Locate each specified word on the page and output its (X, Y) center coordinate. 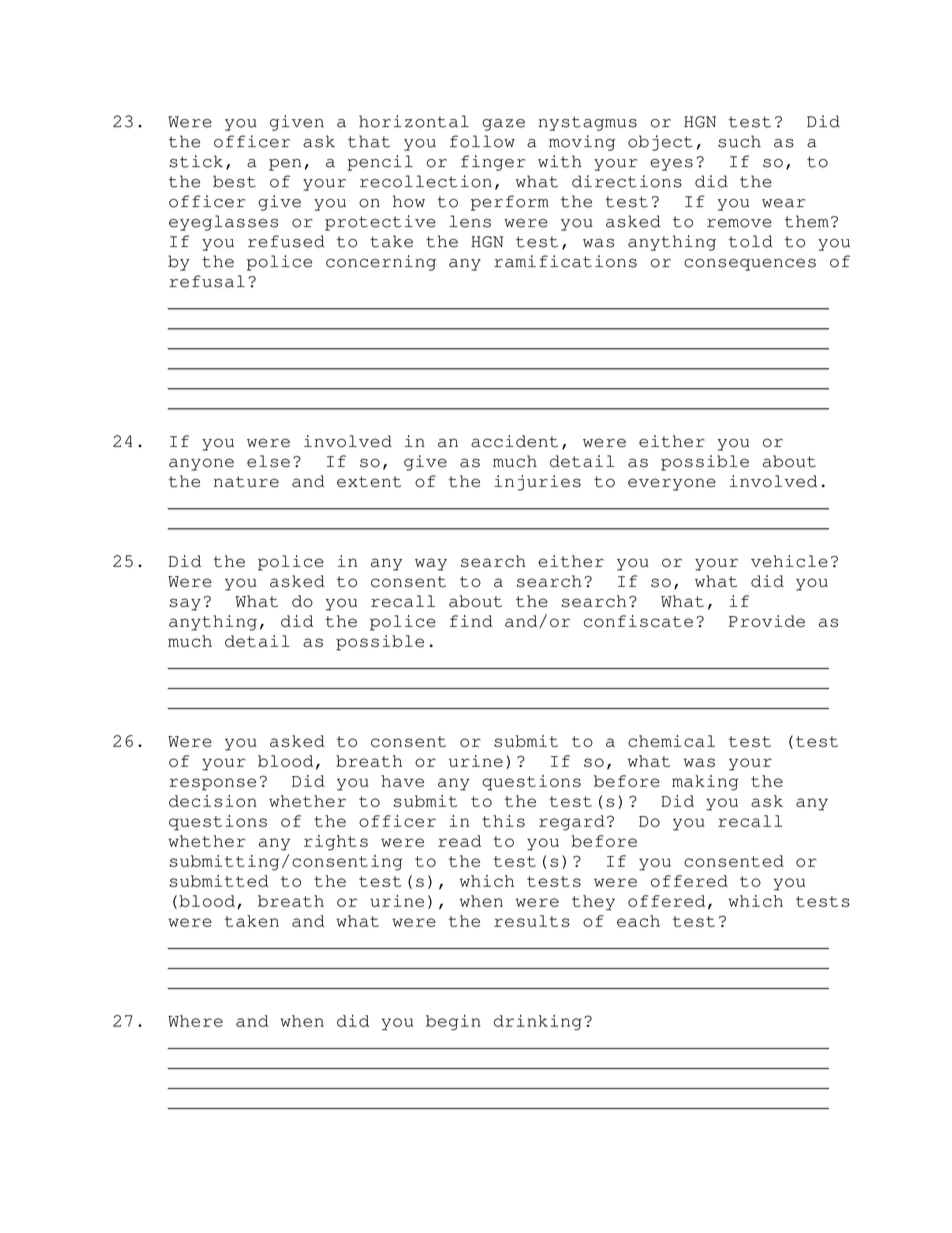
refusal (207, 281)
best (234, 181)
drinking (538, 1022)
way (431, 564)
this (503, 821)
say (185, 604)
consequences (750, 265)
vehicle (789, 561)
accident (514, 441)
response (212, 784)
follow (482, 141)
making (705, 783)
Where (195, 1021)
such (739, 141)
